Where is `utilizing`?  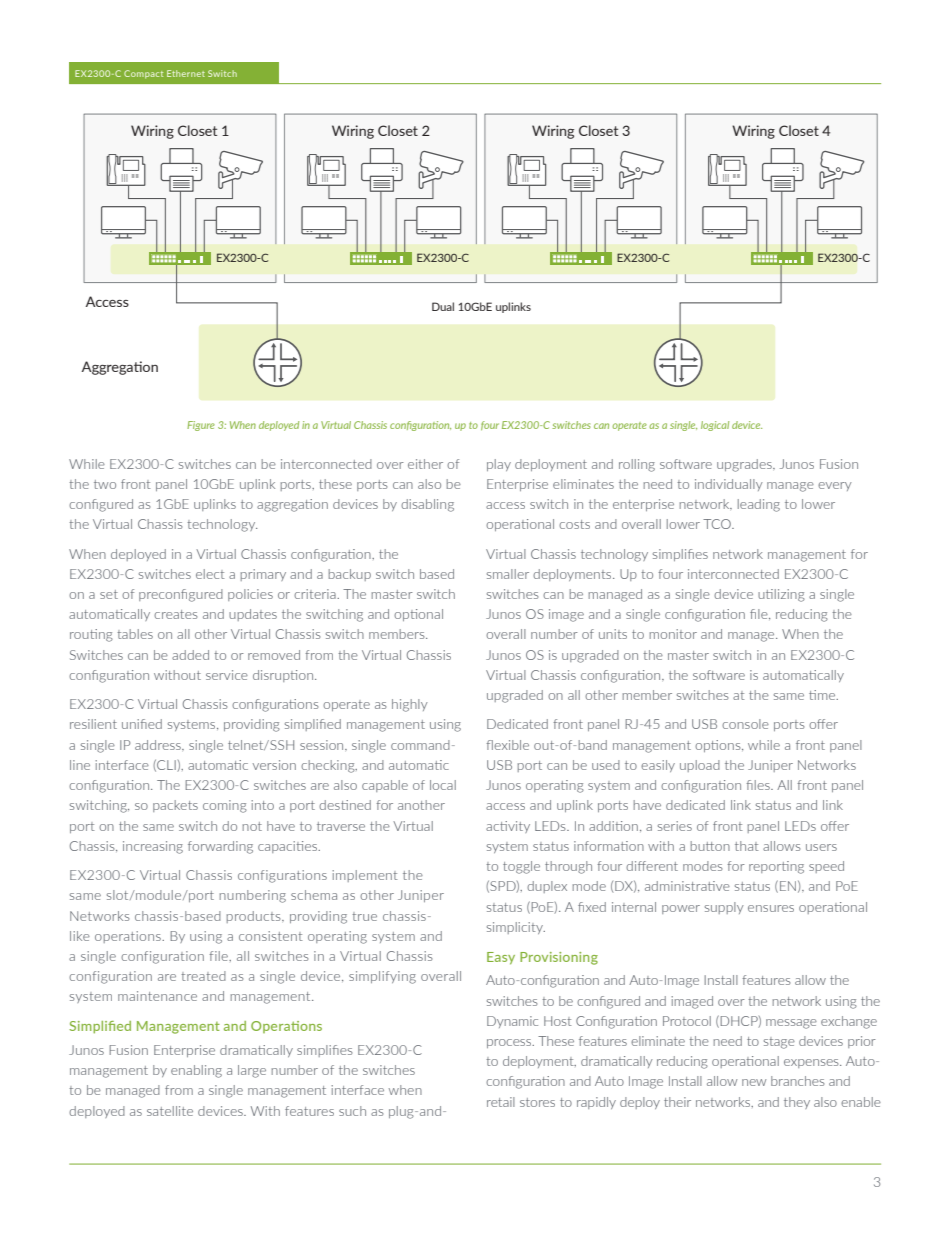 utilizing is located at coordinates (781, 595).
